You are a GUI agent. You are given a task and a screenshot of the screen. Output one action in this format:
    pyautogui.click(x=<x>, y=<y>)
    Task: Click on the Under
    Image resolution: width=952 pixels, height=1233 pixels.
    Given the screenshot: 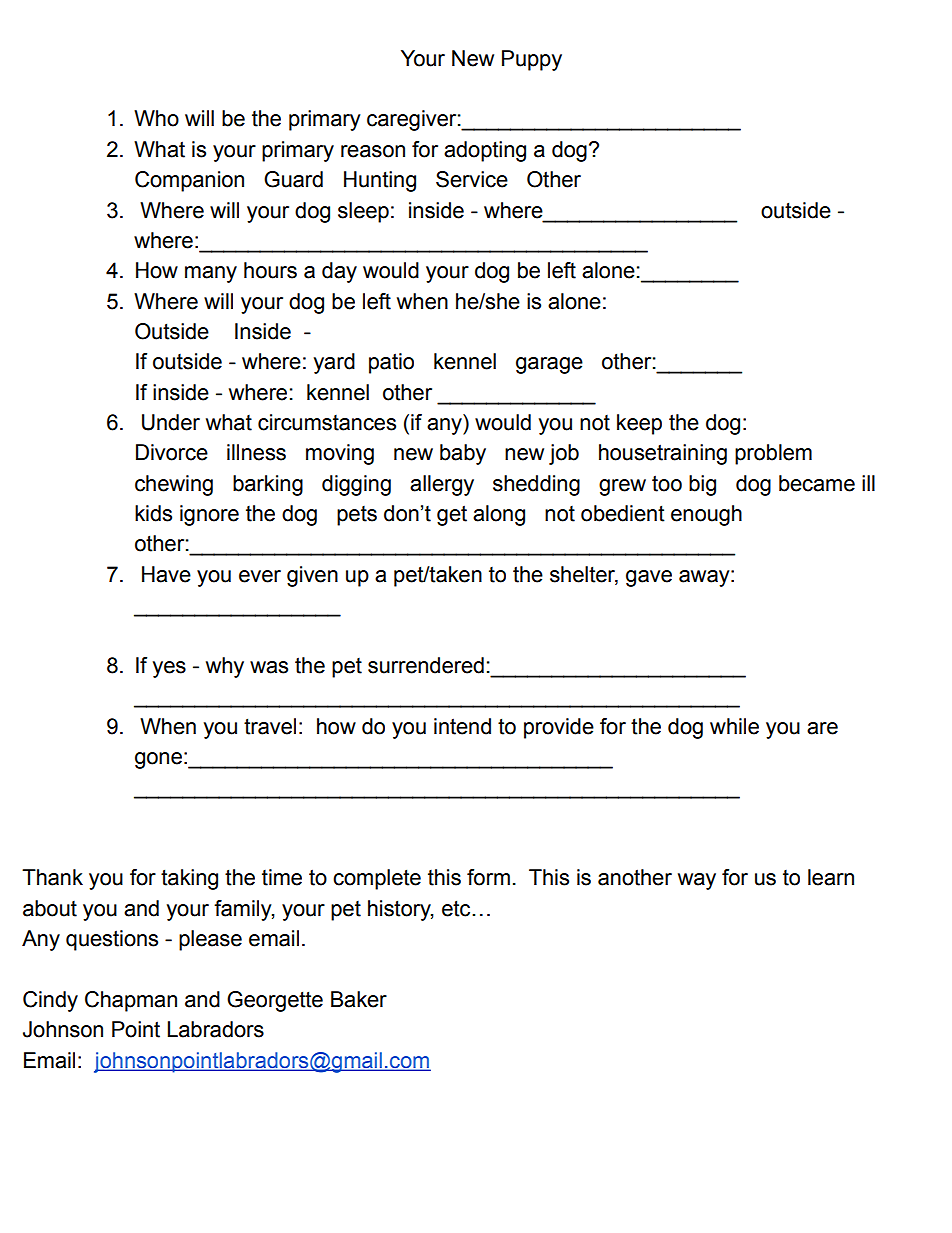 What is the action you would take?
    pyautogui.click(x=171, y=422)
